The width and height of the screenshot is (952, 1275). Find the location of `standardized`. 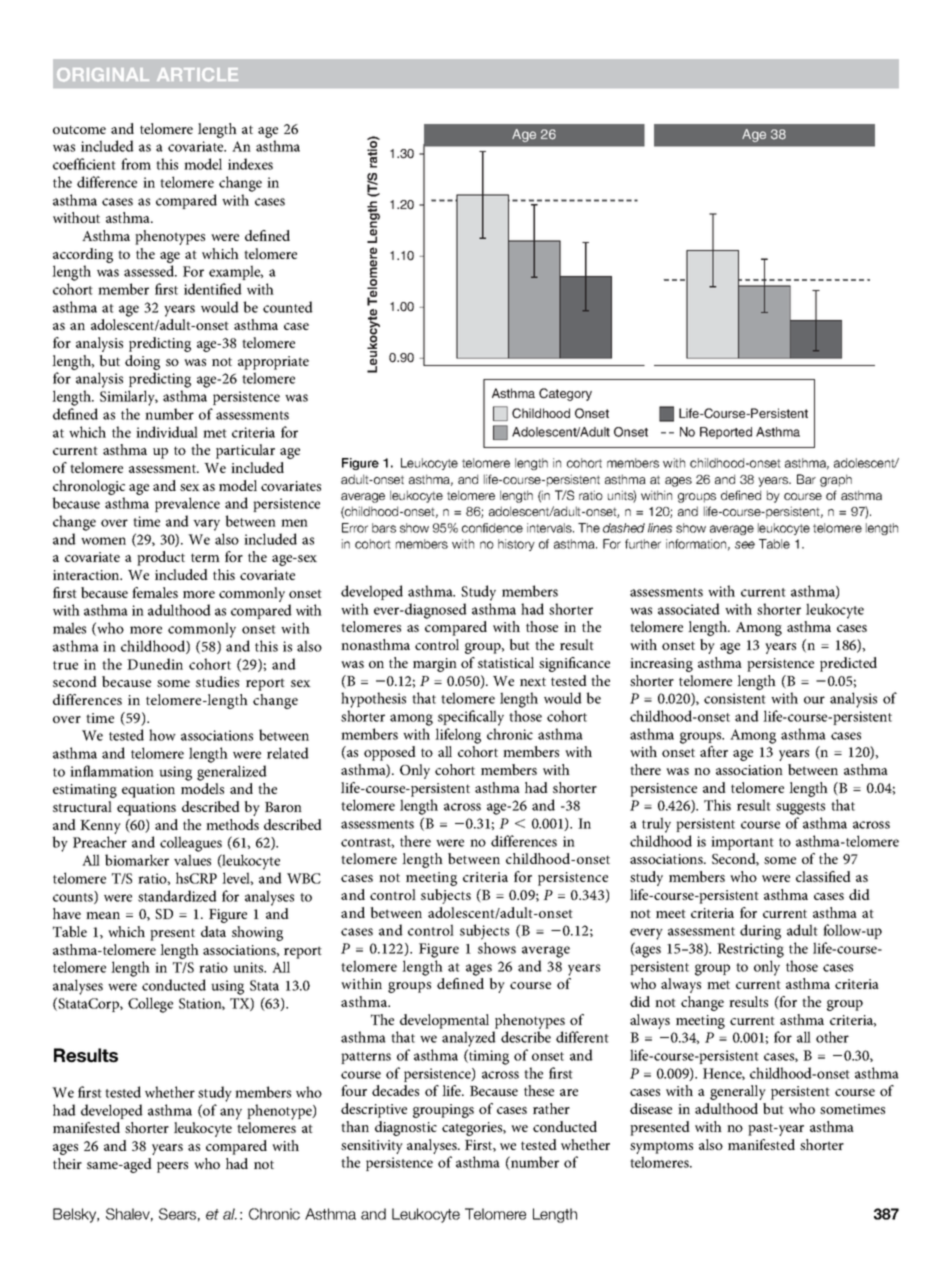

standardized is located at coordinates (177, 896).
